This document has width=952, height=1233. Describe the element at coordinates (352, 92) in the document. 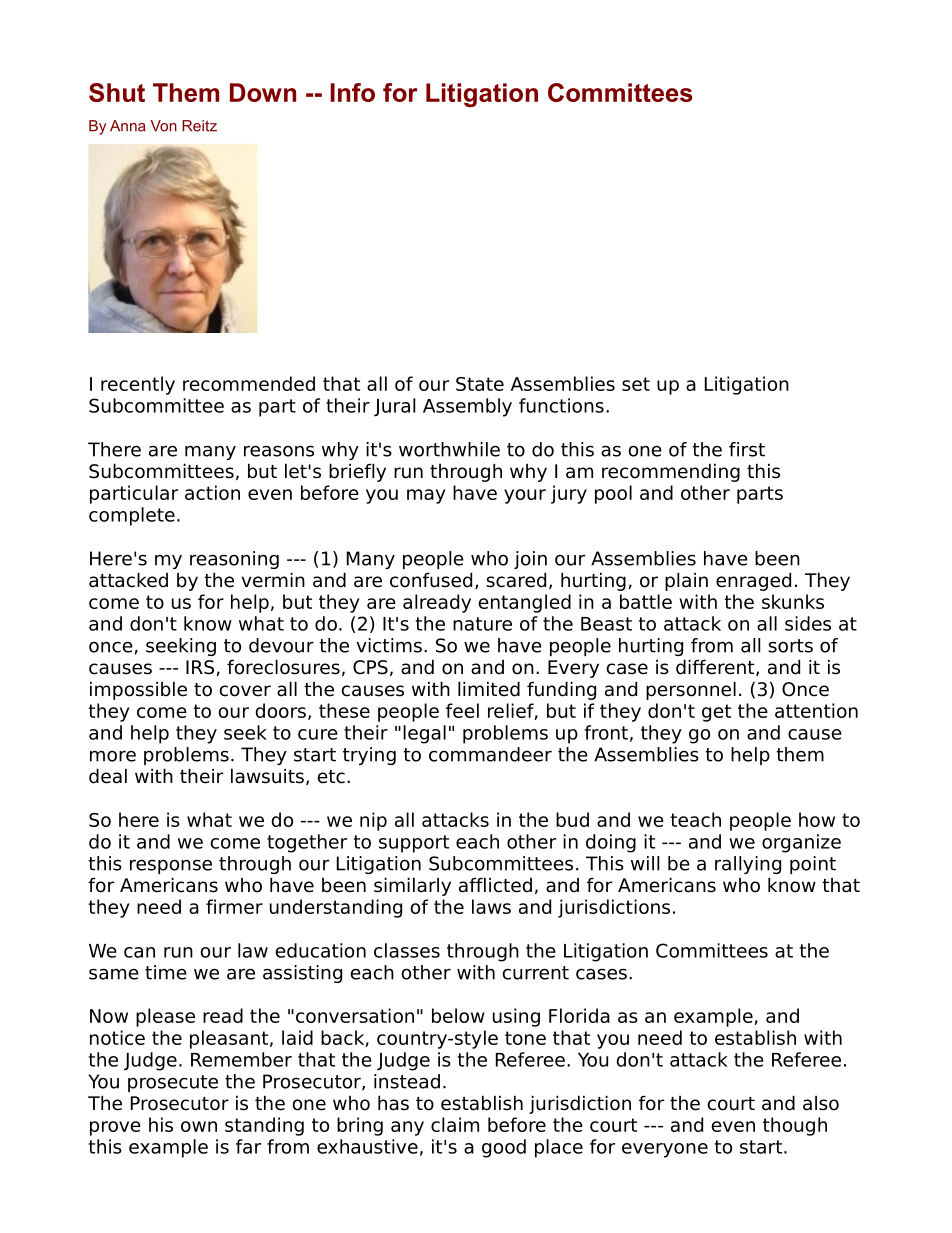

I see `Info` at that location.
